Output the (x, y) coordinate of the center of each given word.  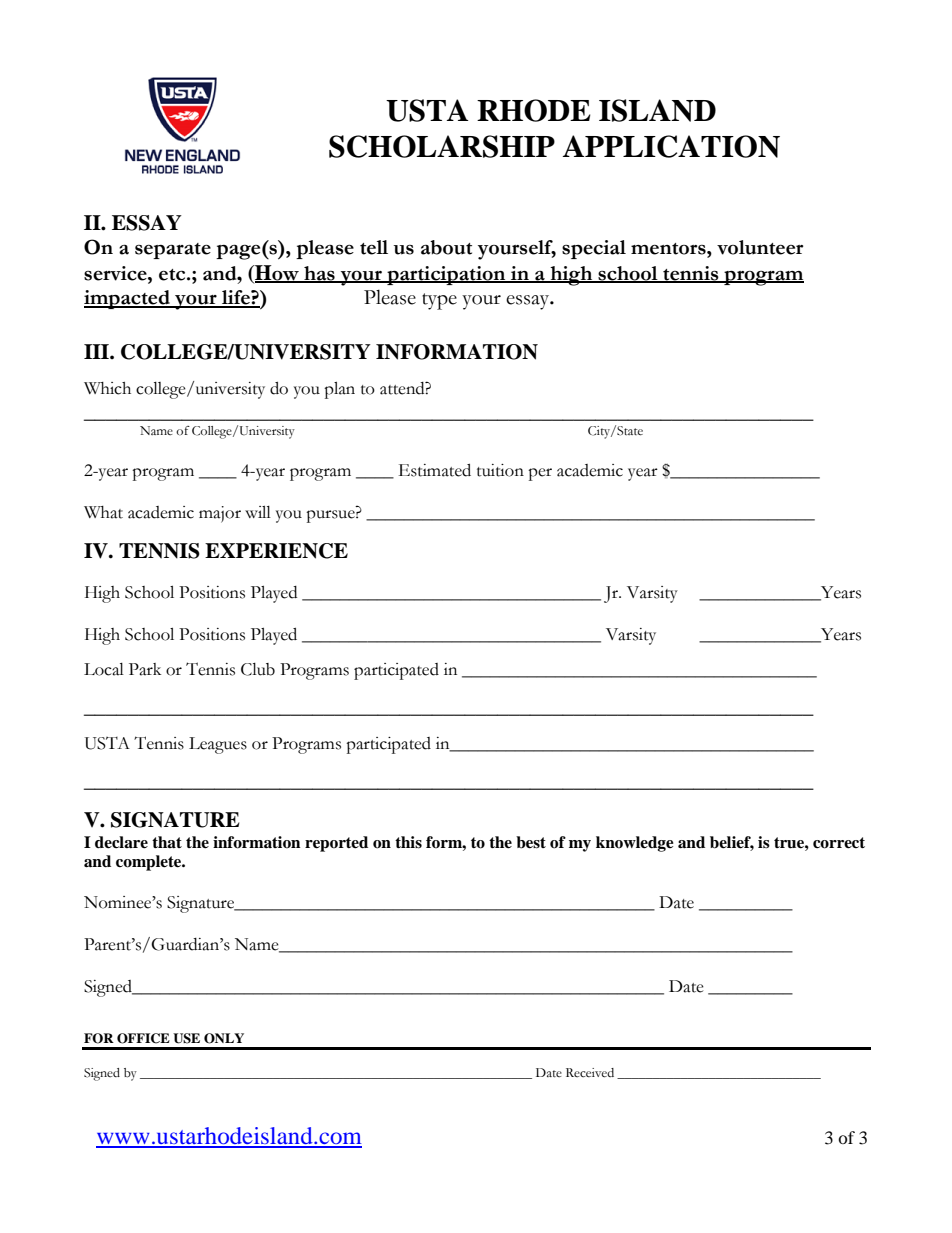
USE (186, 1038)
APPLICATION (671, 146)
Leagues (218, 745)
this (408, 842)
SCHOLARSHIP (442, 146)
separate (173, 251)
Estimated (435, 470)
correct (839, 843)
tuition (500, 470)
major (220, 514)
